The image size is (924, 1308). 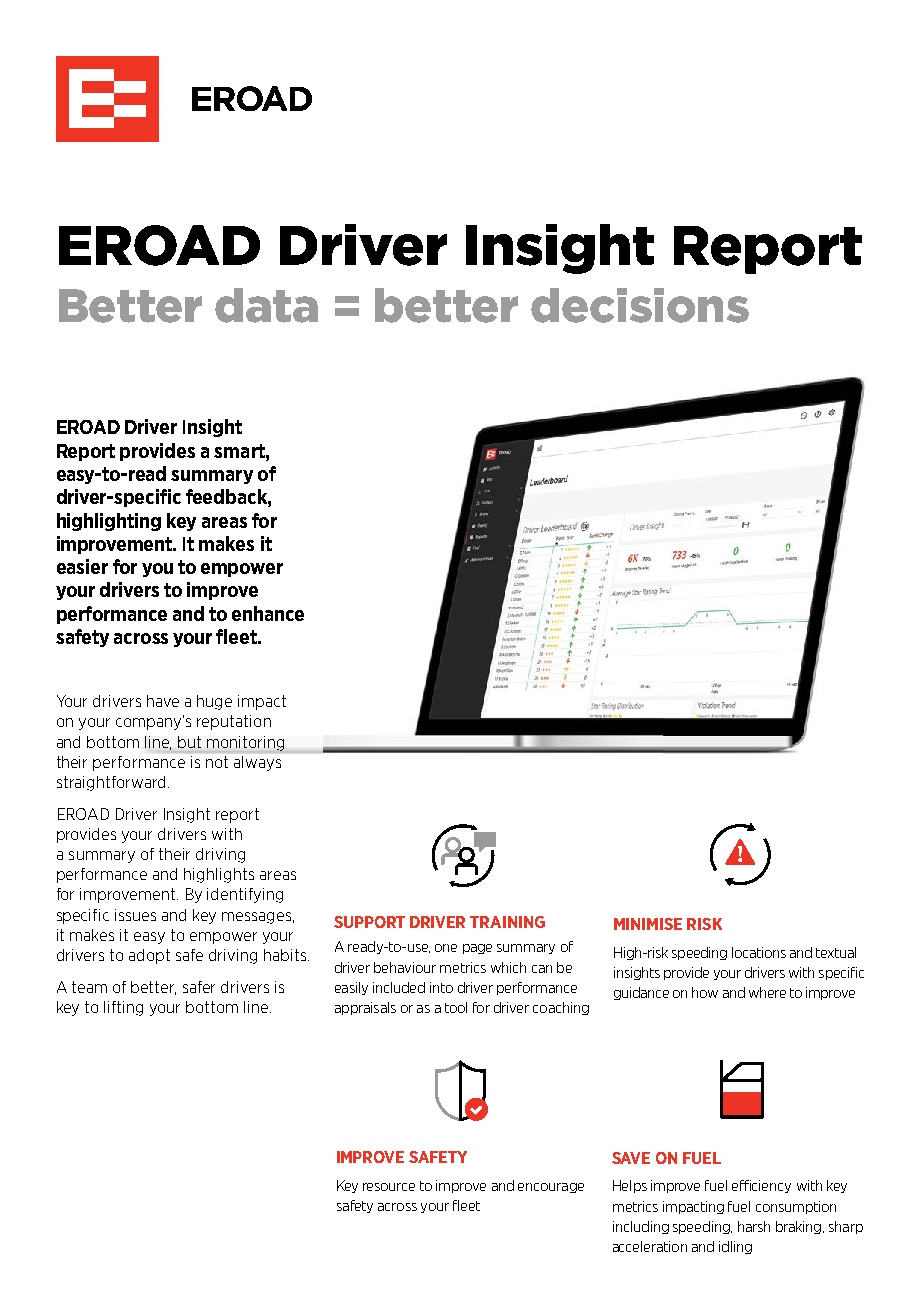 What do you see at coordinates (648, 924) in the page?
I see `MINIMISE` at bounding box center [648, 924].
